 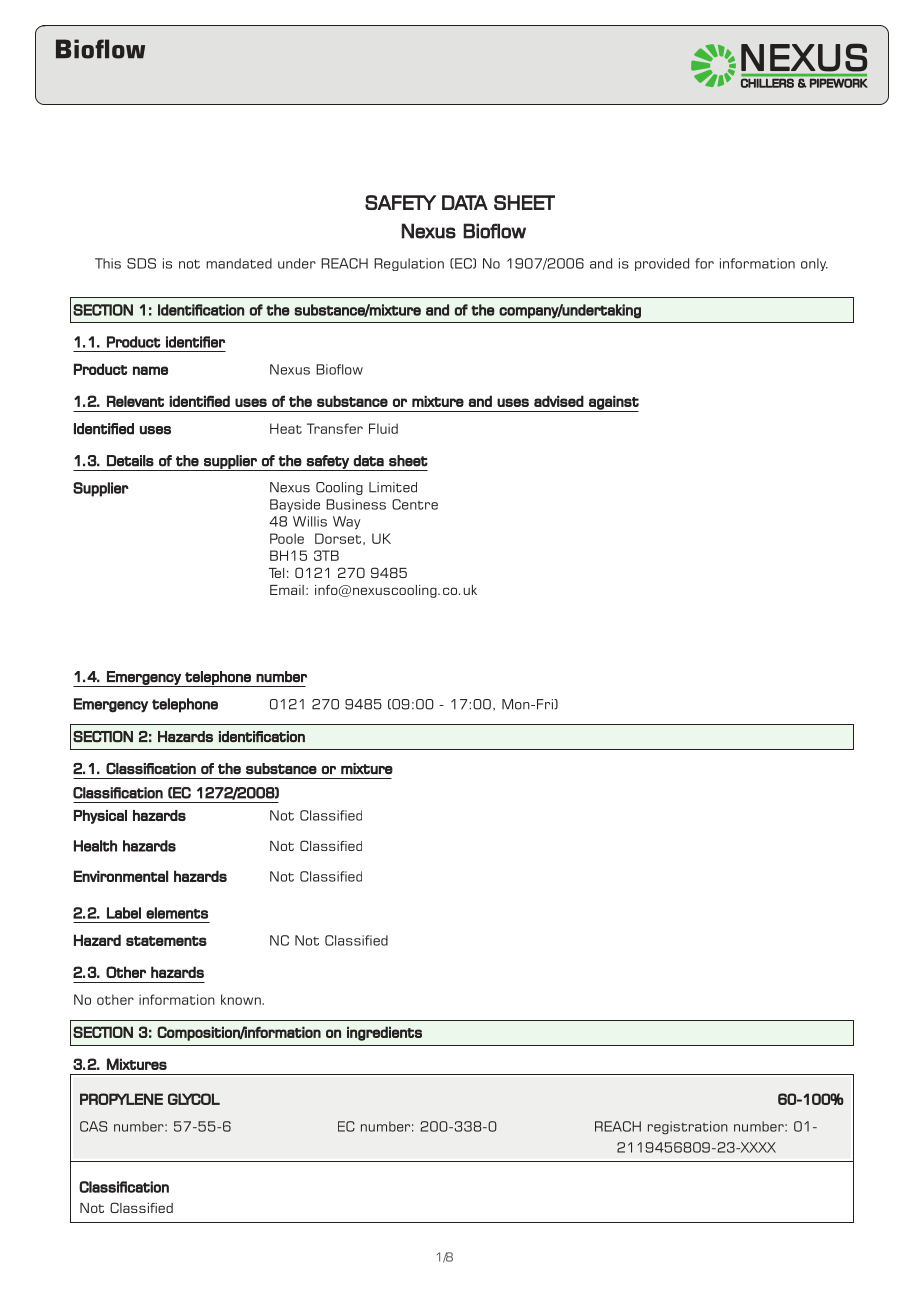 I want to click on Poole, so click(x=287, y=538).
